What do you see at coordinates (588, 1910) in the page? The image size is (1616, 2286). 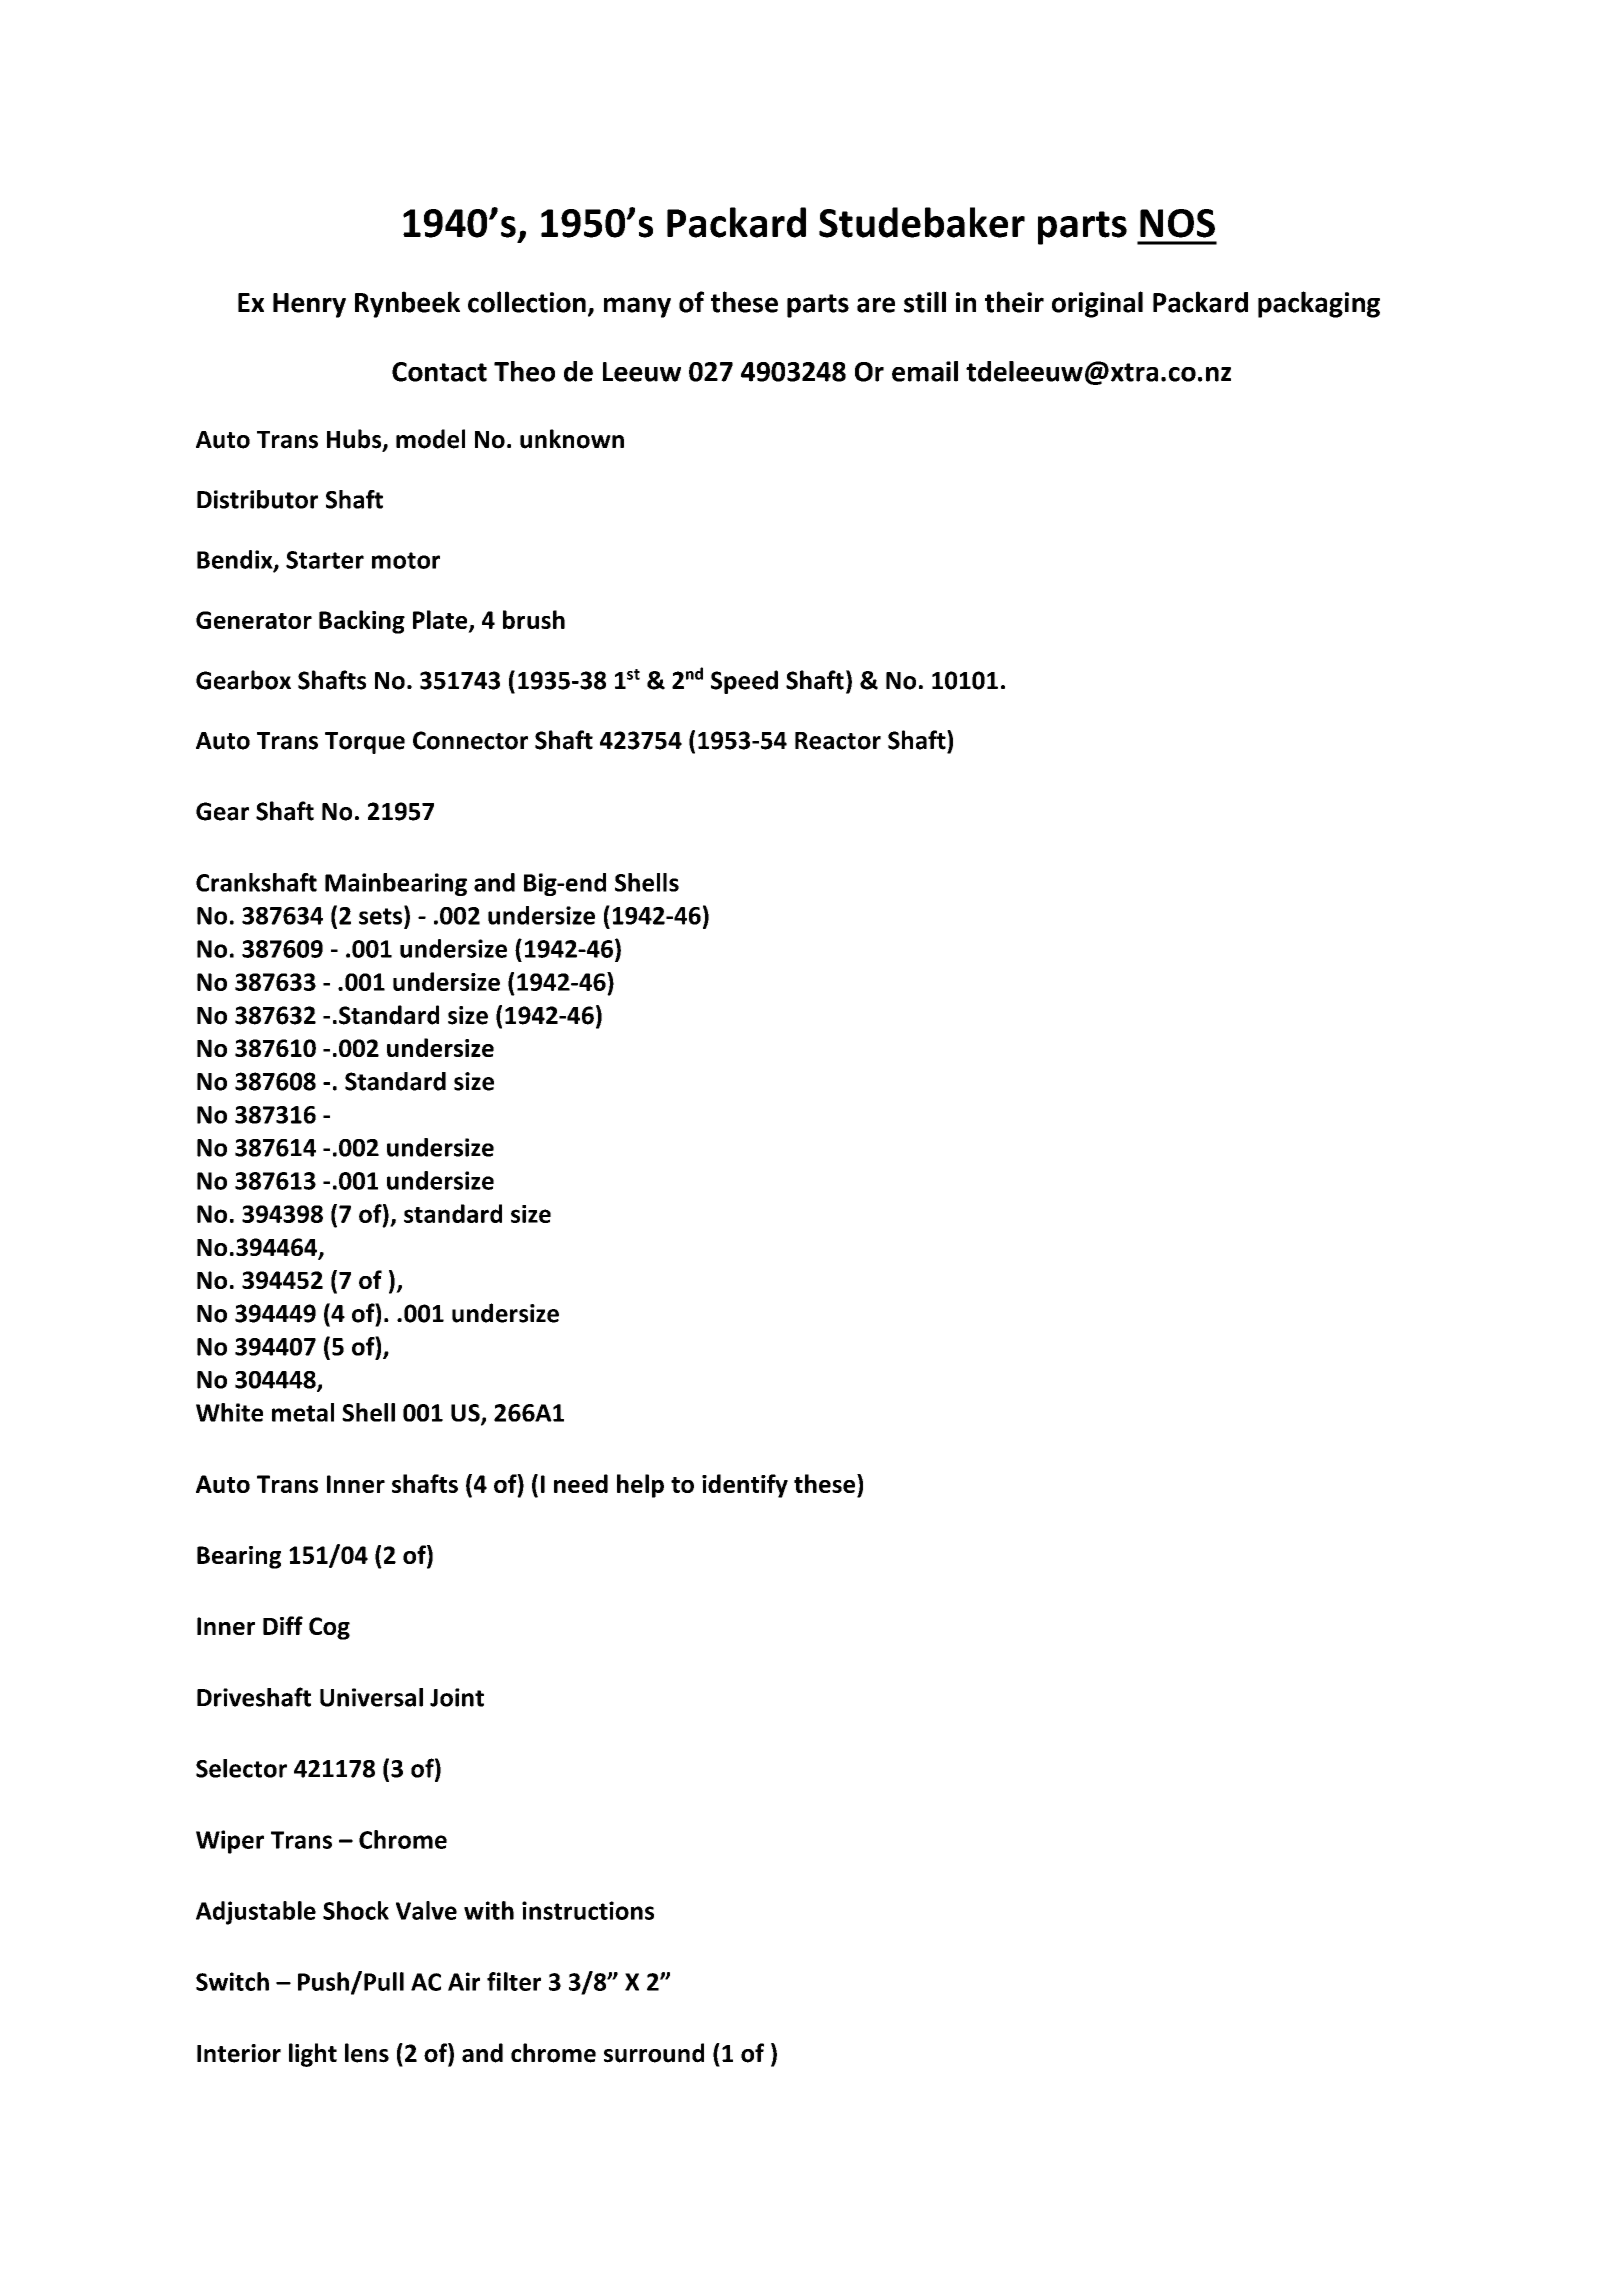 I see `instructions` at bounding box center [588, 1910].
